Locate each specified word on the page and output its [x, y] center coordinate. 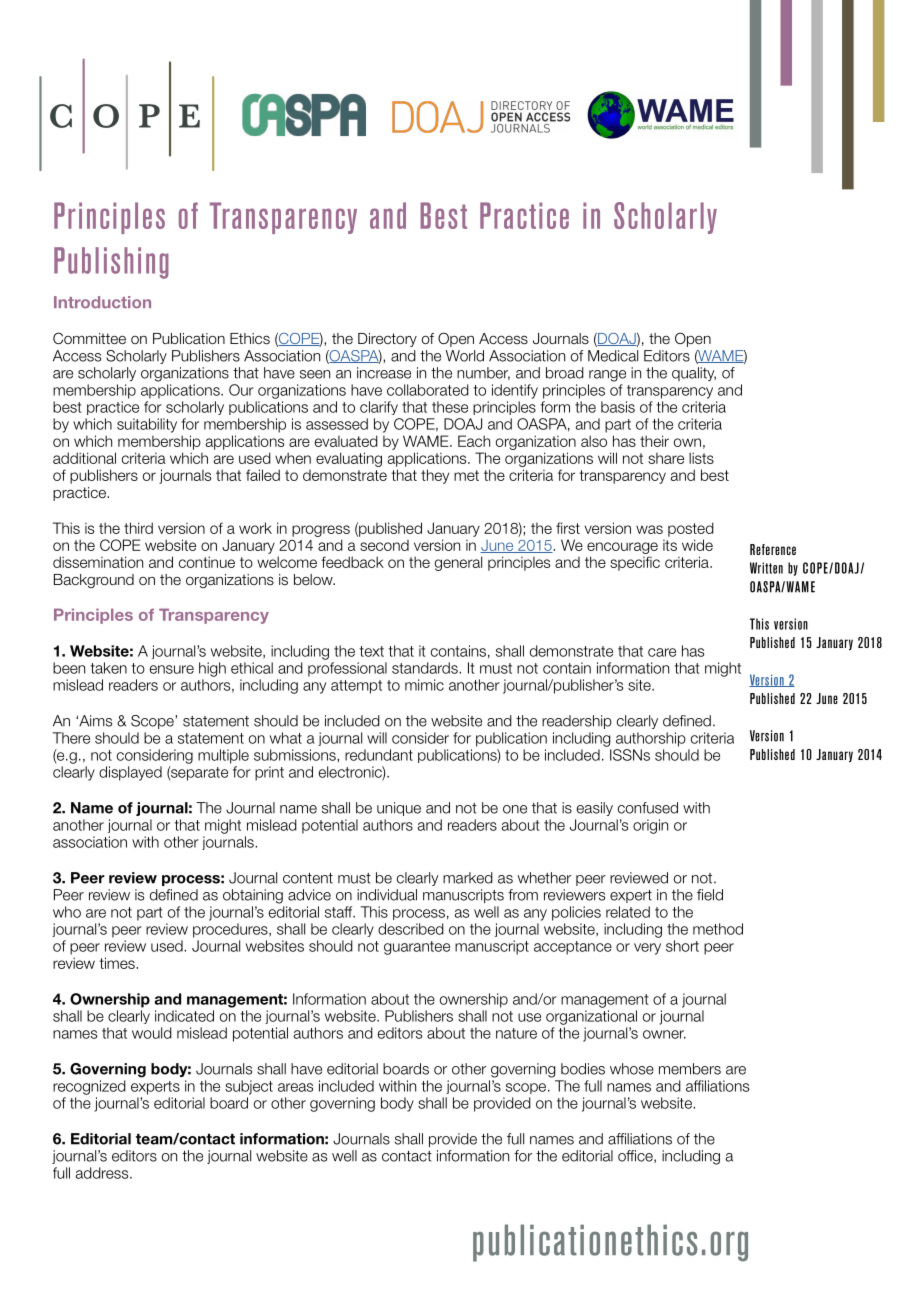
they [435, 476]
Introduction [102, 302]
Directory [387, 340]
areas [295, 1087]
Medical [613, 356]
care [662, 652]
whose [632, 1069]
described [411, 929]
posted [691, 529]
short [682, 946]
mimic [424, 685]
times [118, 963]
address [103, 1173]
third [138, 528]
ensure [172, 669]
